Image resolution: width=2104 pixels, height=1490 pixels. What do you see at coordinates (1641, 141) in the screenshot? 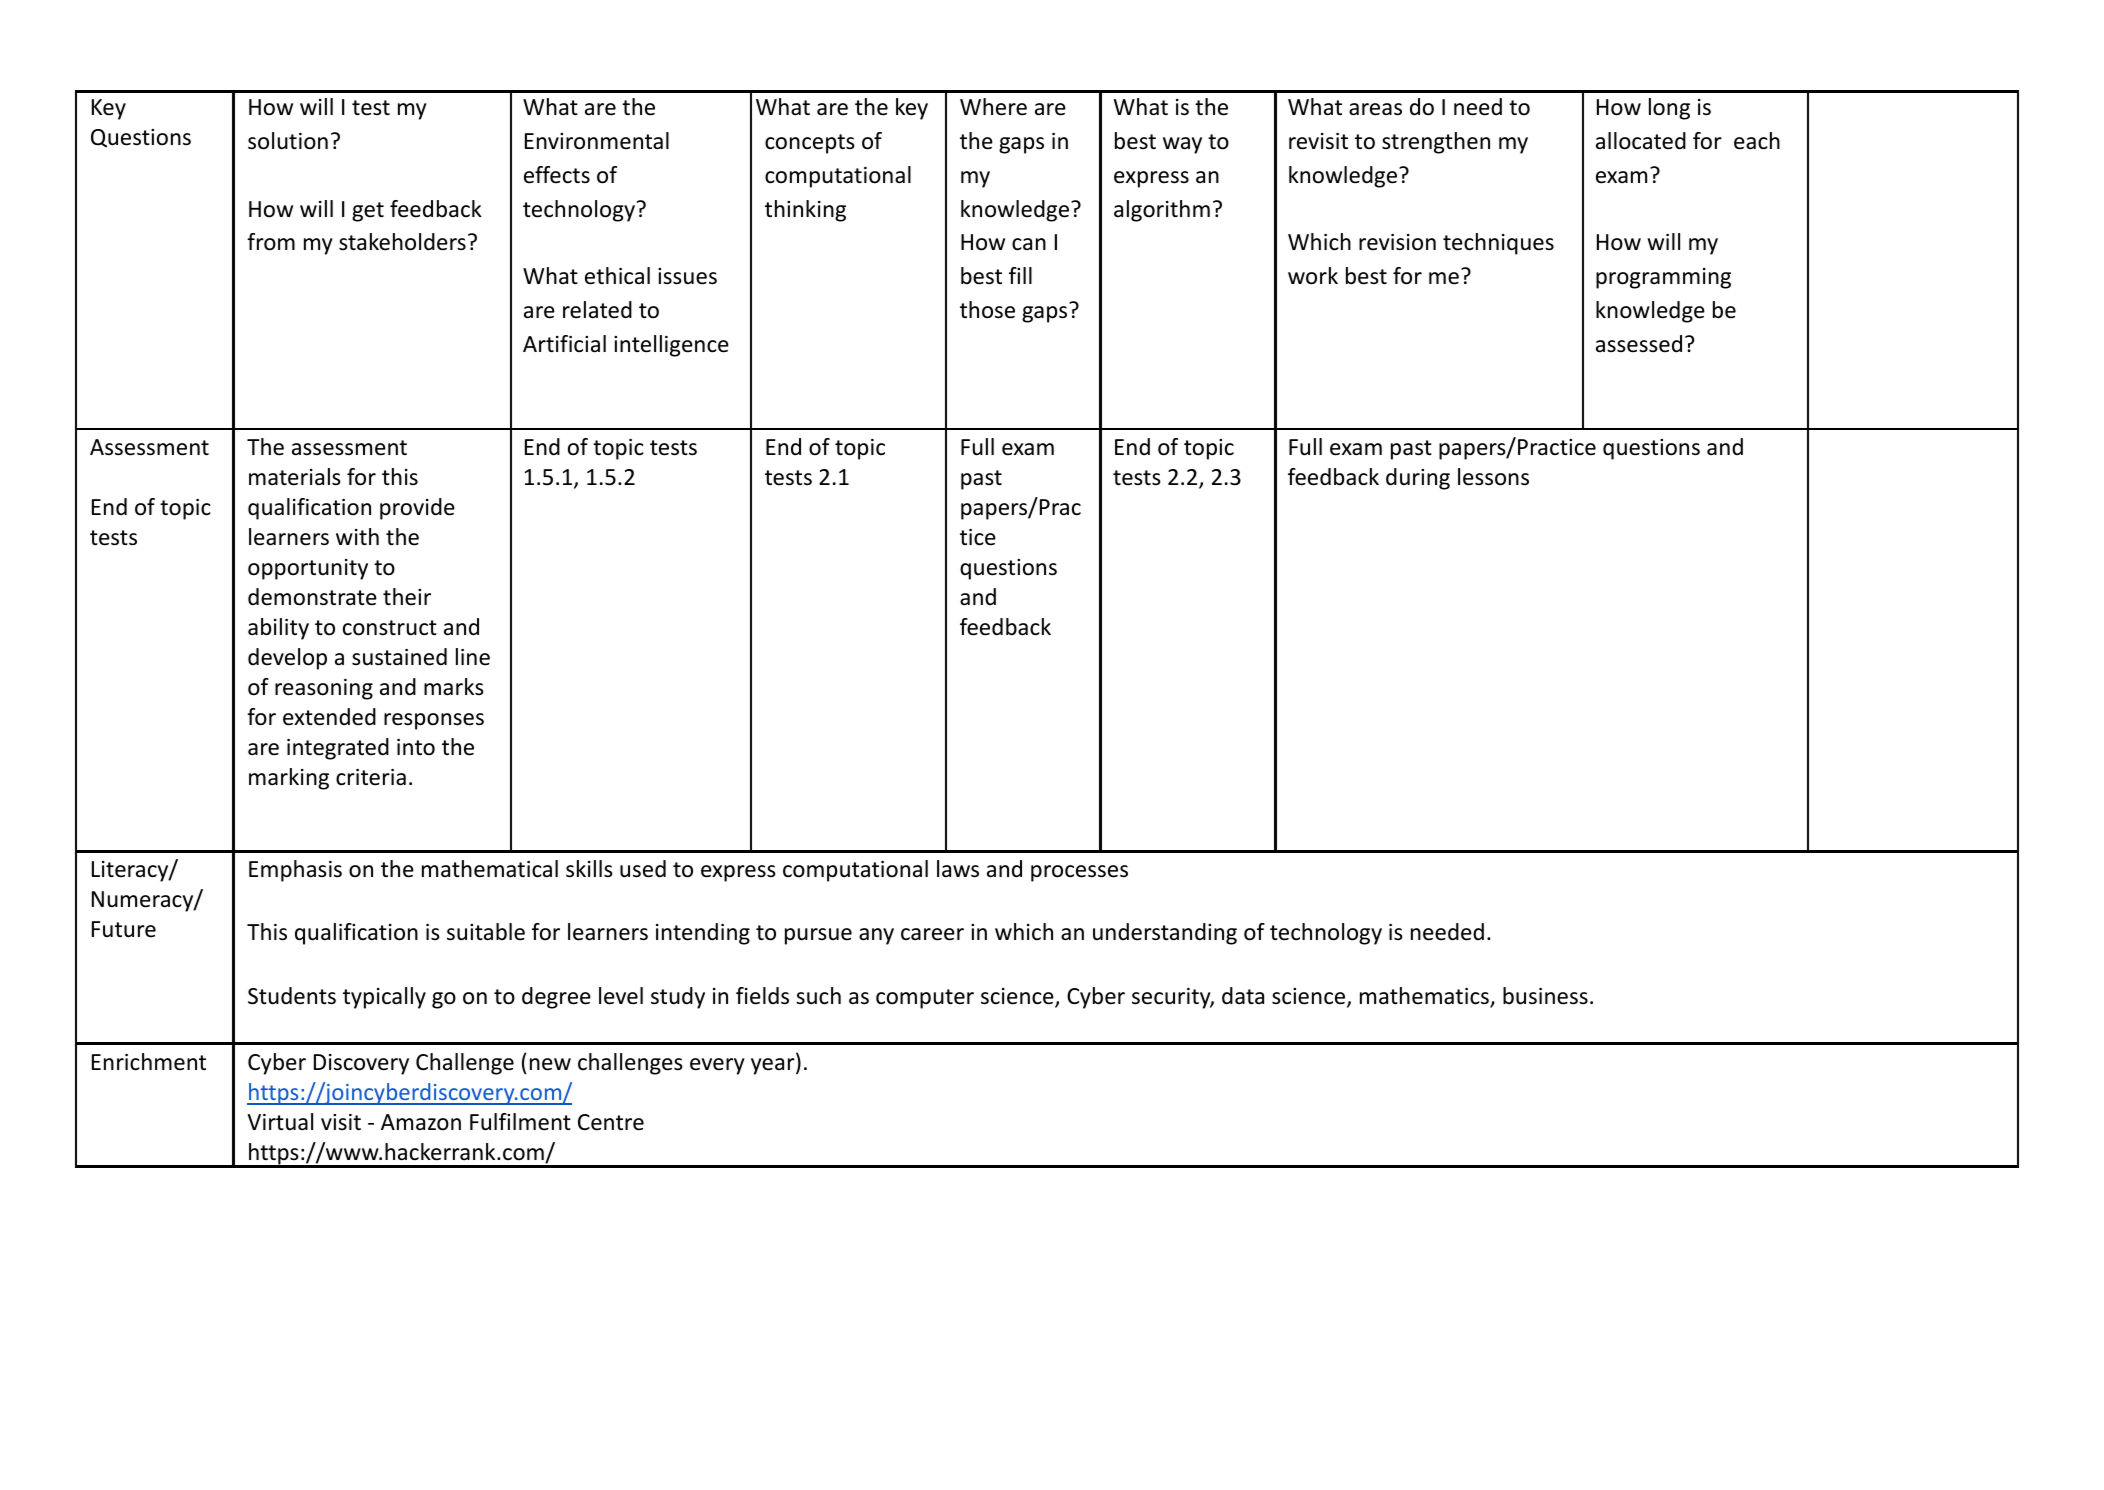
I see `allocated` at bounding box center [1641, 141].
